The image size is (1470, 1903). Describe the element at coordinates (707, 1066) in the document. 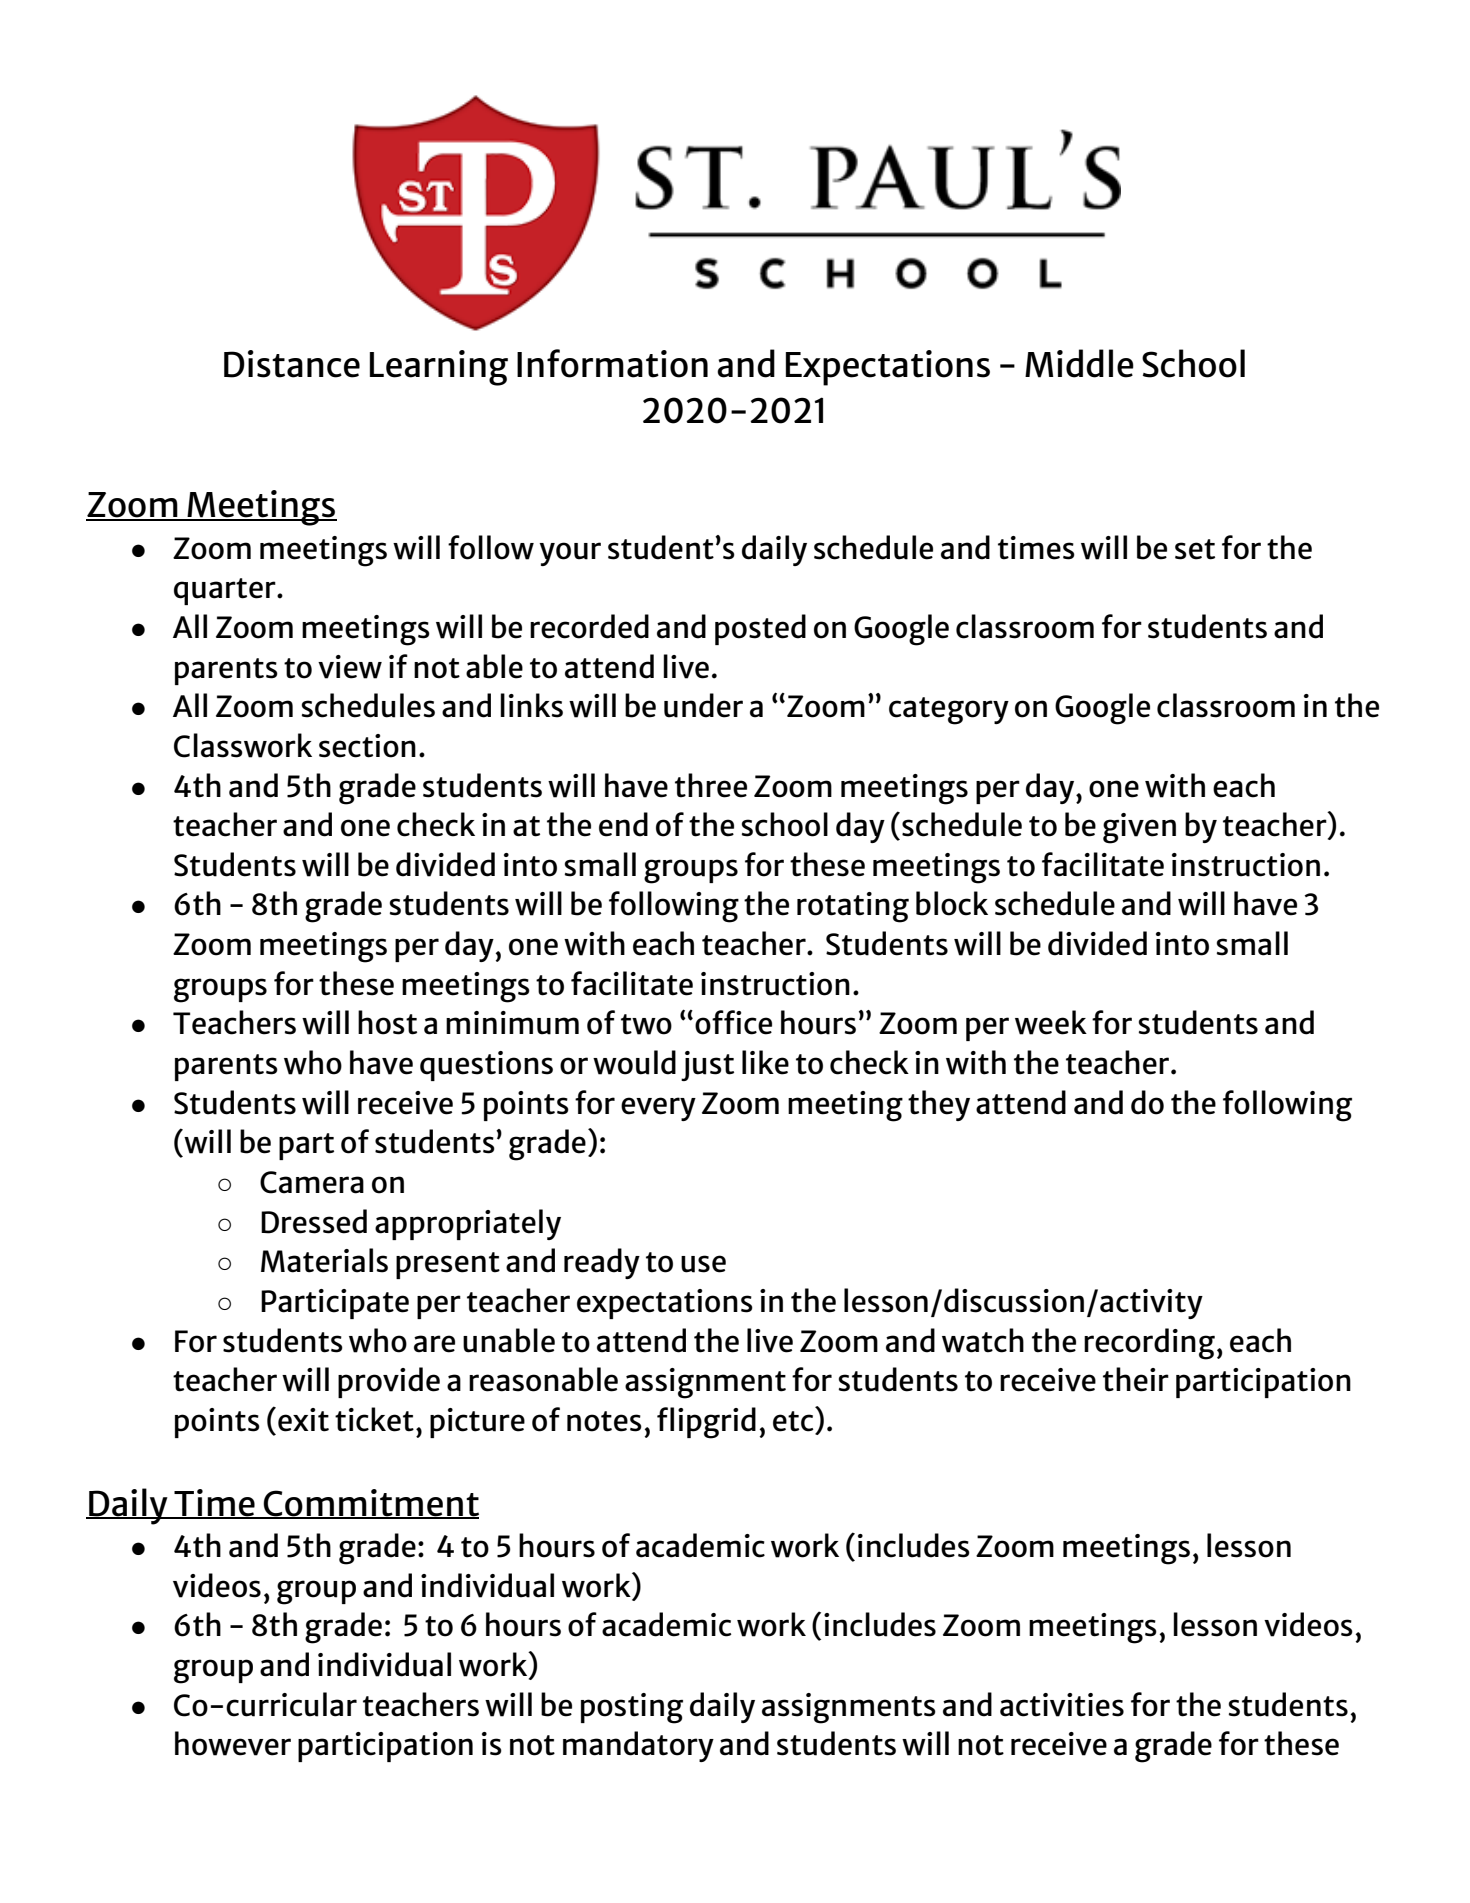

I see `just` at that location.
